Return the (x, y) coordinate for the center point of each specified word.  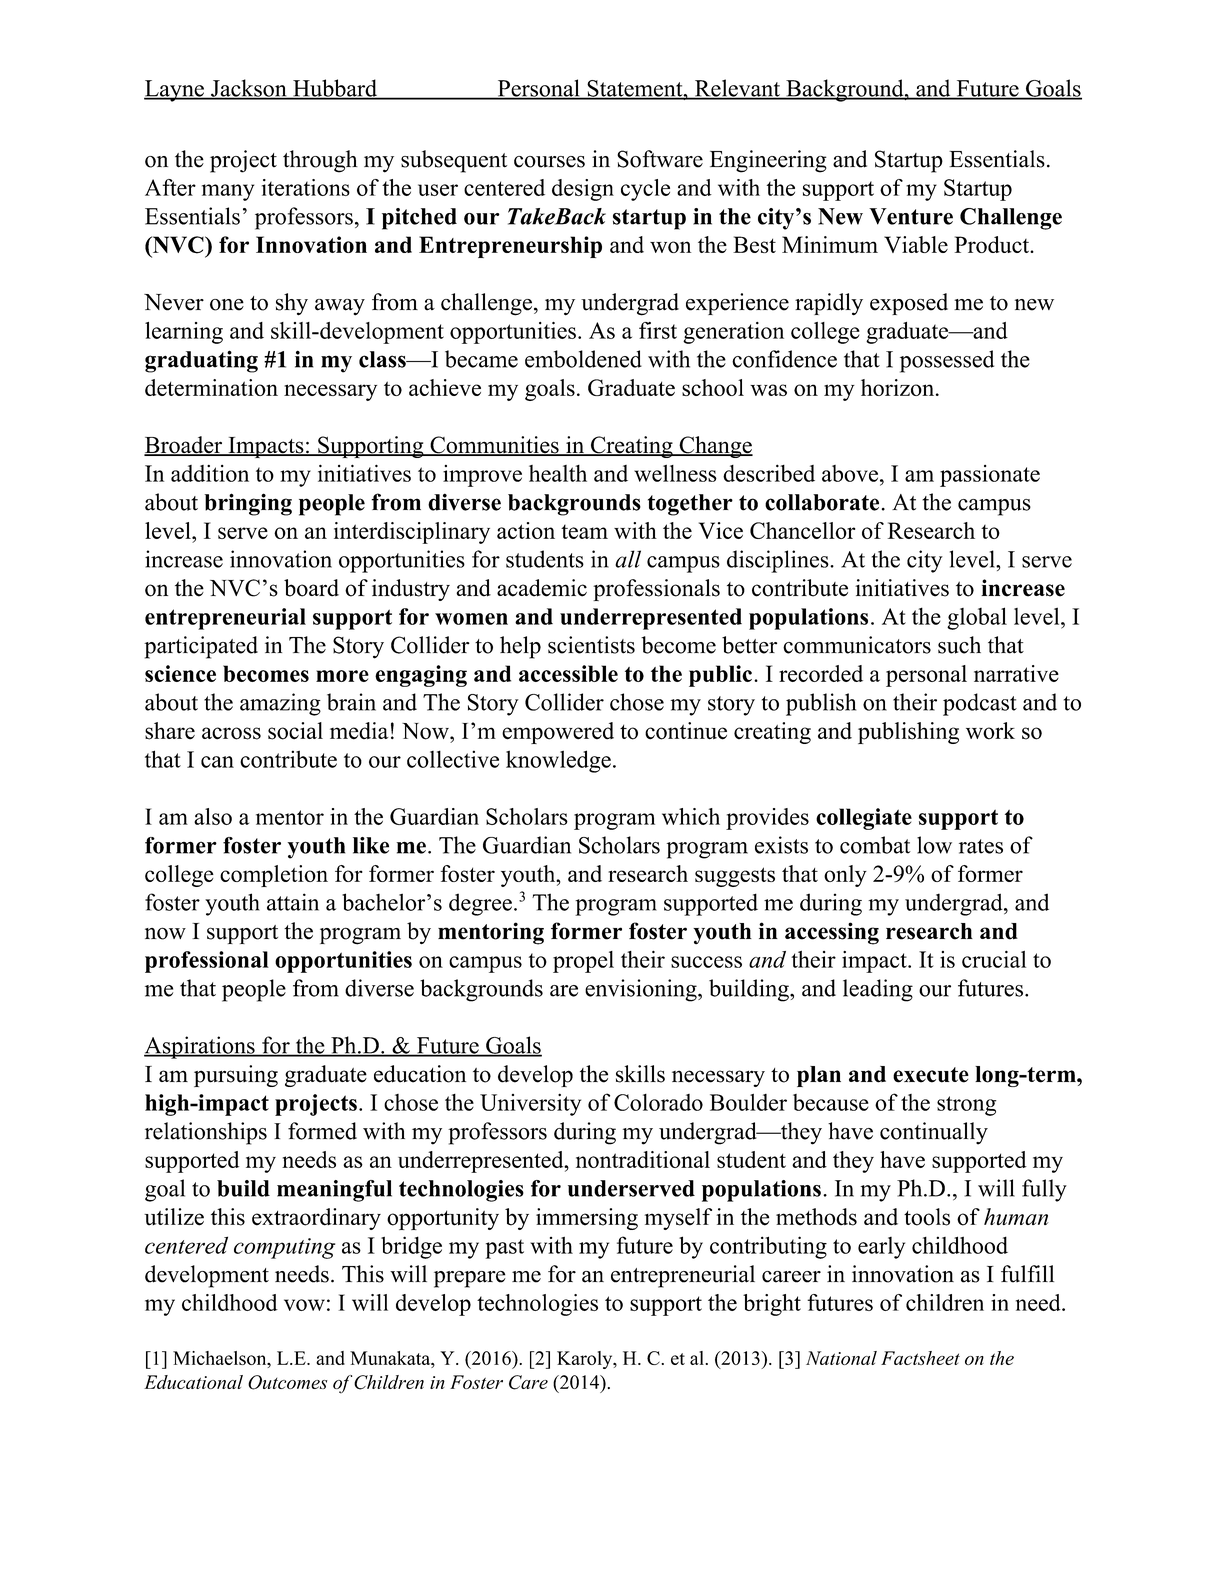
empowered (558, 733)
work (990, 731)
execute (931, 1075)
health (558, 473)
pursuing (236, 1076)
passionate (990, 476)
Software (660, 159)
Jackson (249, 89)
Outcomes (287, 1382)
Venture (911, 216)
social (295, 731)
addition (210, 473)
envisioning (642, 990)
